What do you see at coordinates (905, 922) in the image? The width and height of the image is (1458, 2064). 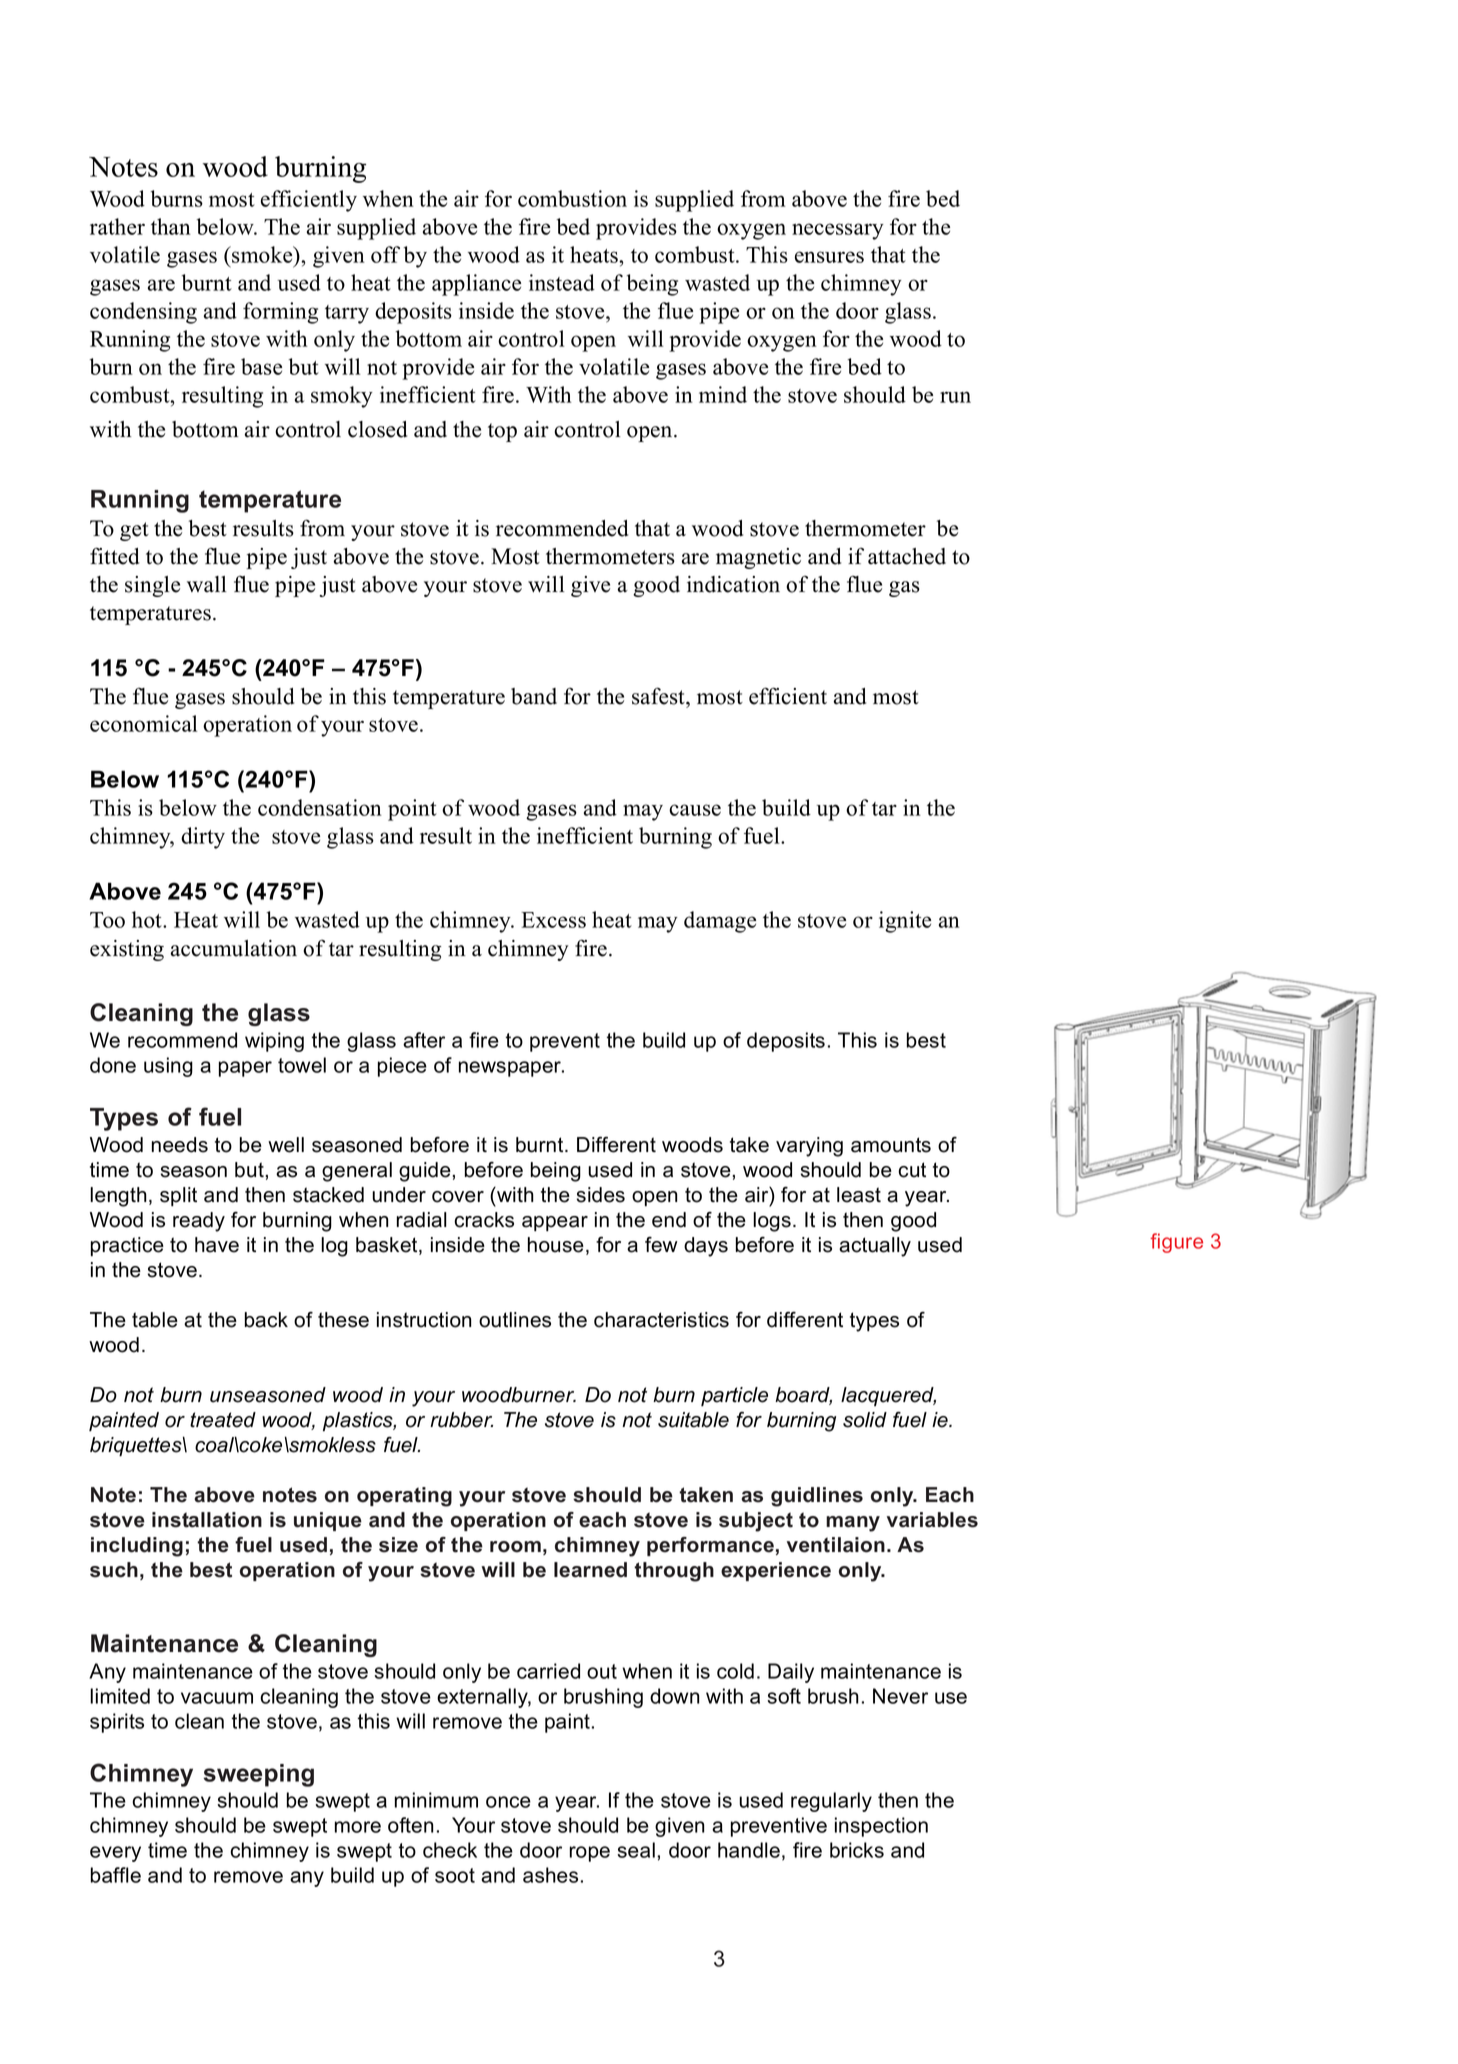 I see `ignite` at bounding box center [905, 922].
